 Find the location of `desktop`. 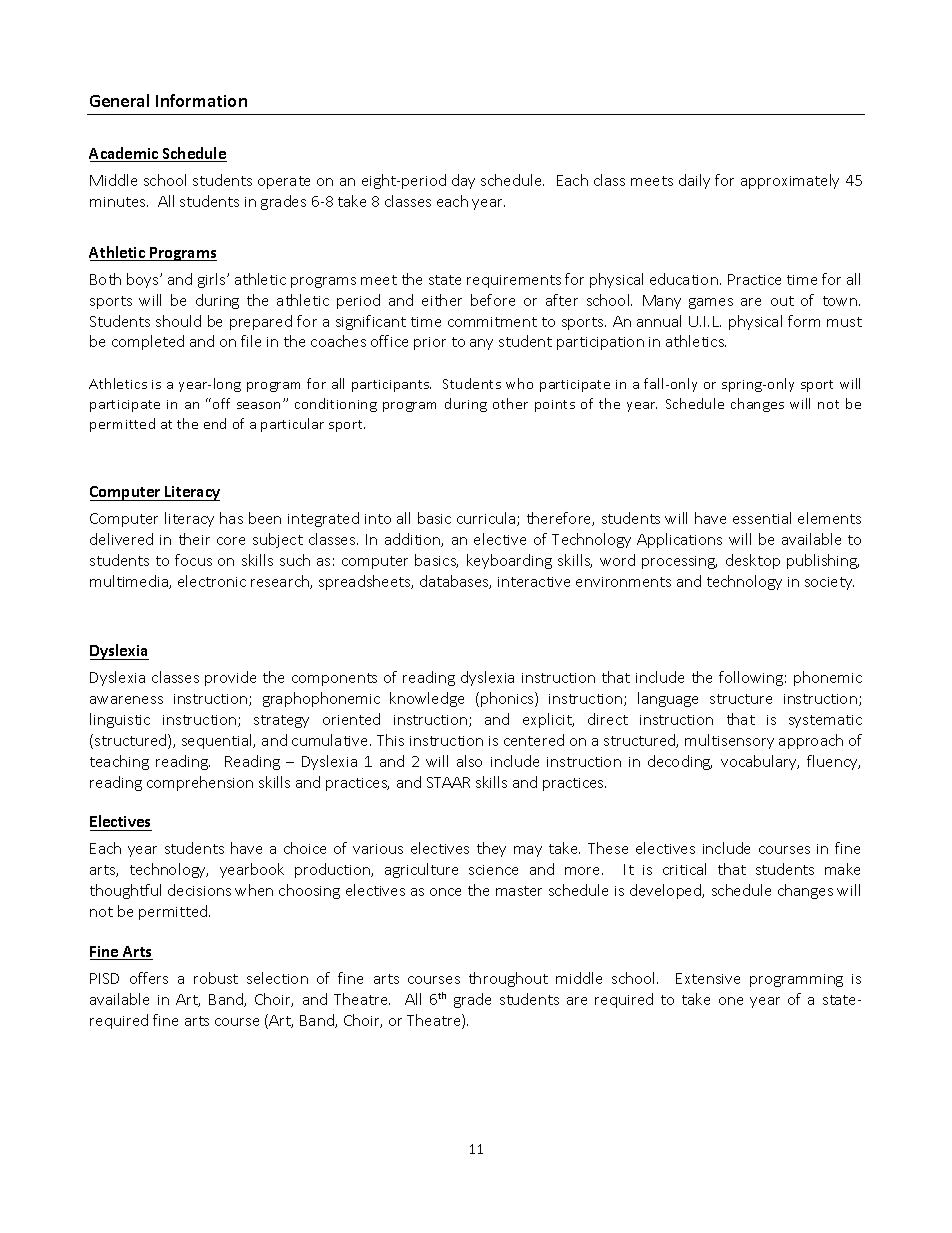

desktop is located at coordinates (753, 561).
